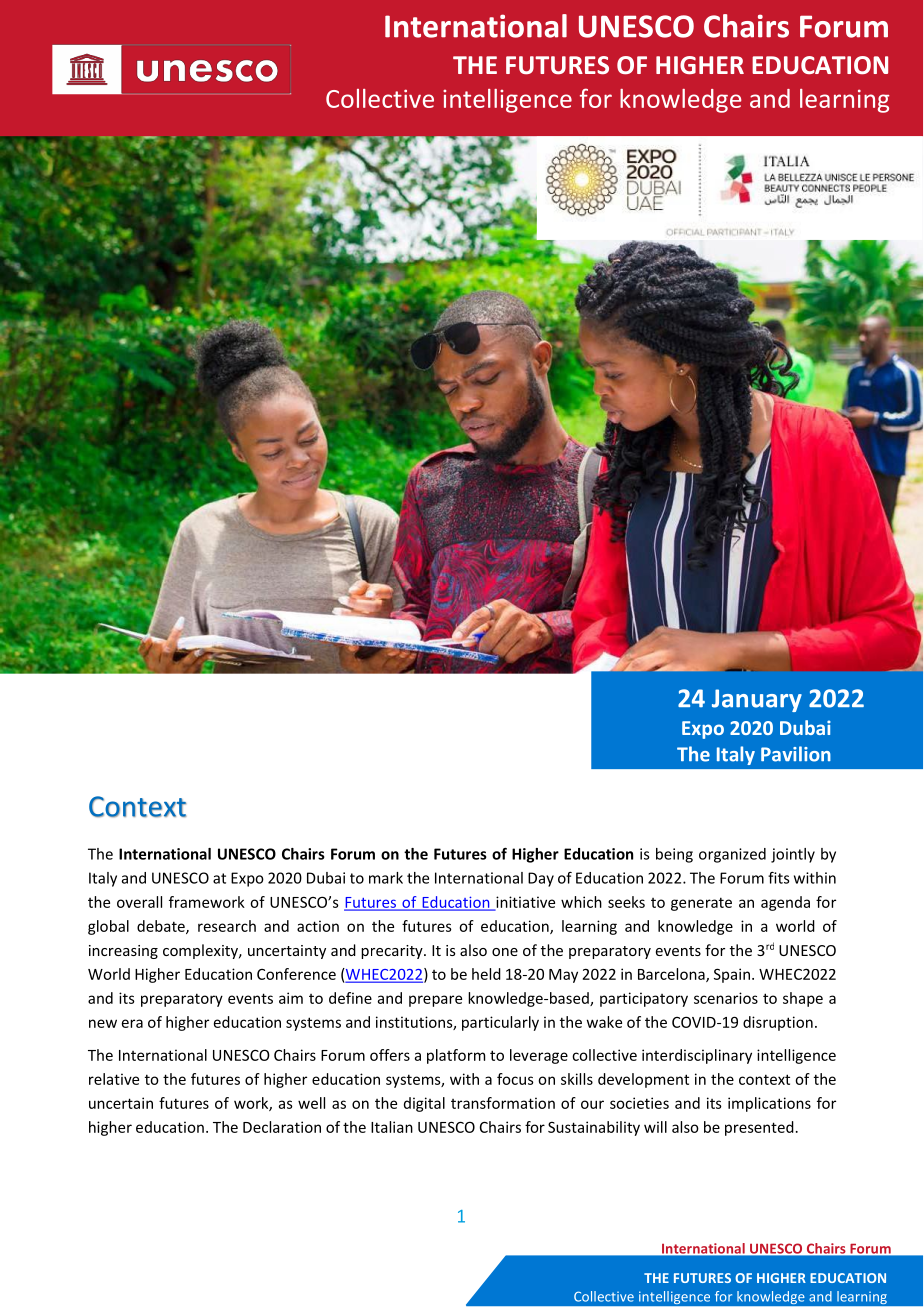 Image resolution: width=924 pixels, height=1309 pixels. What do you see at coordinates (732, 855) in the screenshot?
I see `organized` at bounding box center [732, 855].
